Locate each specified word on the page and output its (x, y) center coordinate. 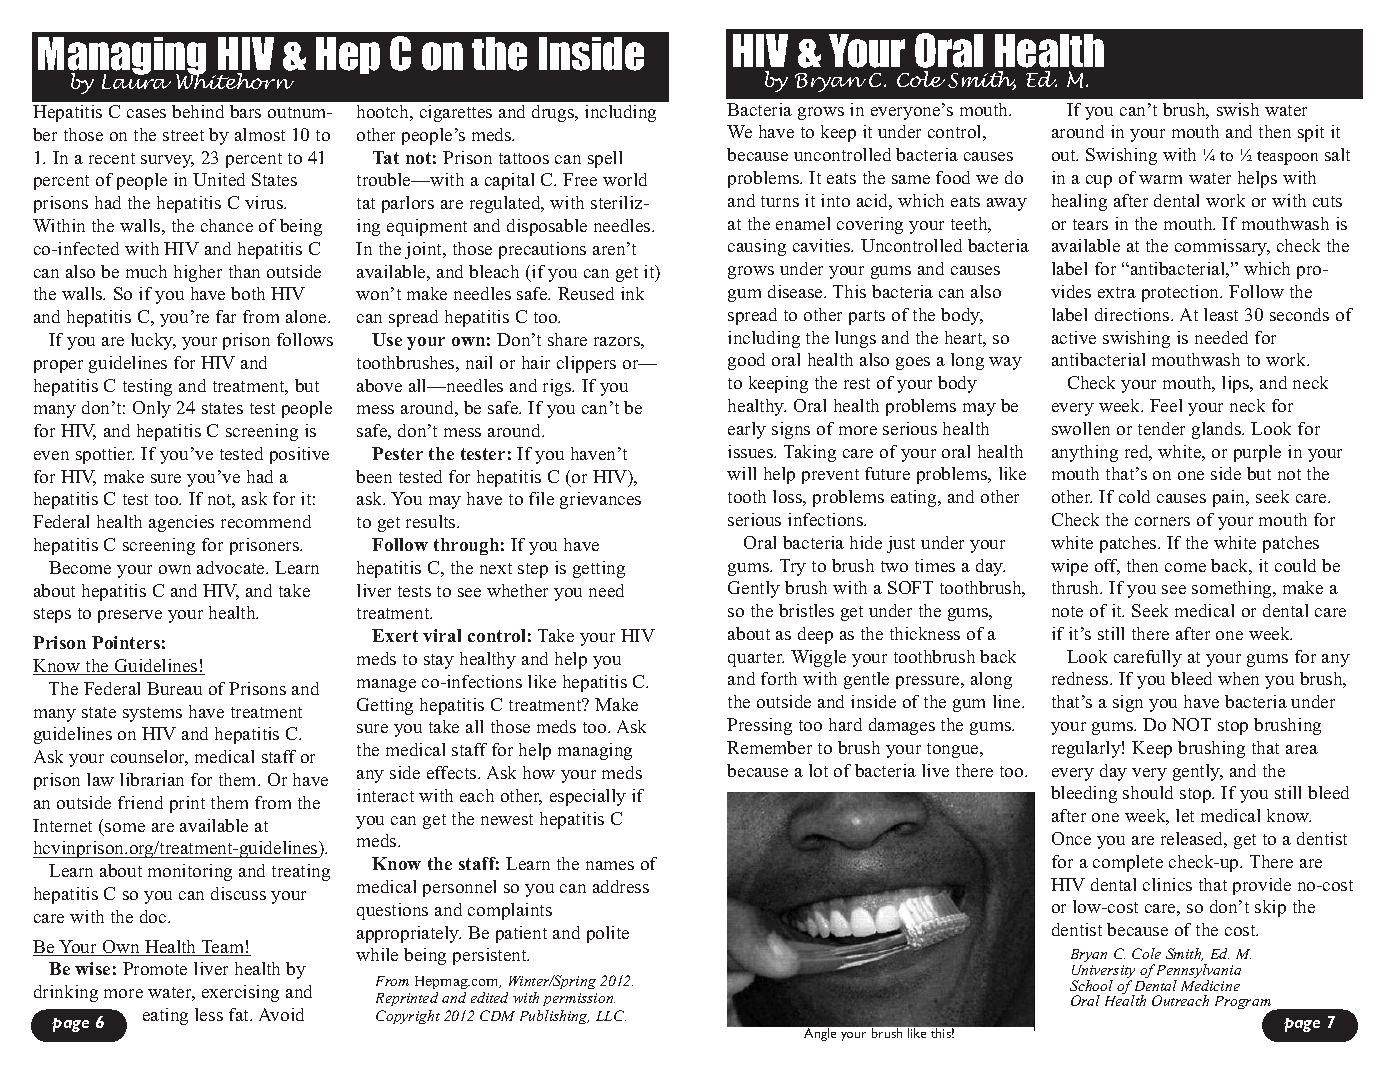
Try (793, 567)
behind (198, 111)
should (1148, 792)
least (1221, 314)
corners (1162, 521)
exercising (240, 993)
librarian (152, 779)
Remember (769, 747)
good (746, 361)
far (226, 316)
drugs (554, 113)
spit (1311, 133)
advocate (232, 567)
